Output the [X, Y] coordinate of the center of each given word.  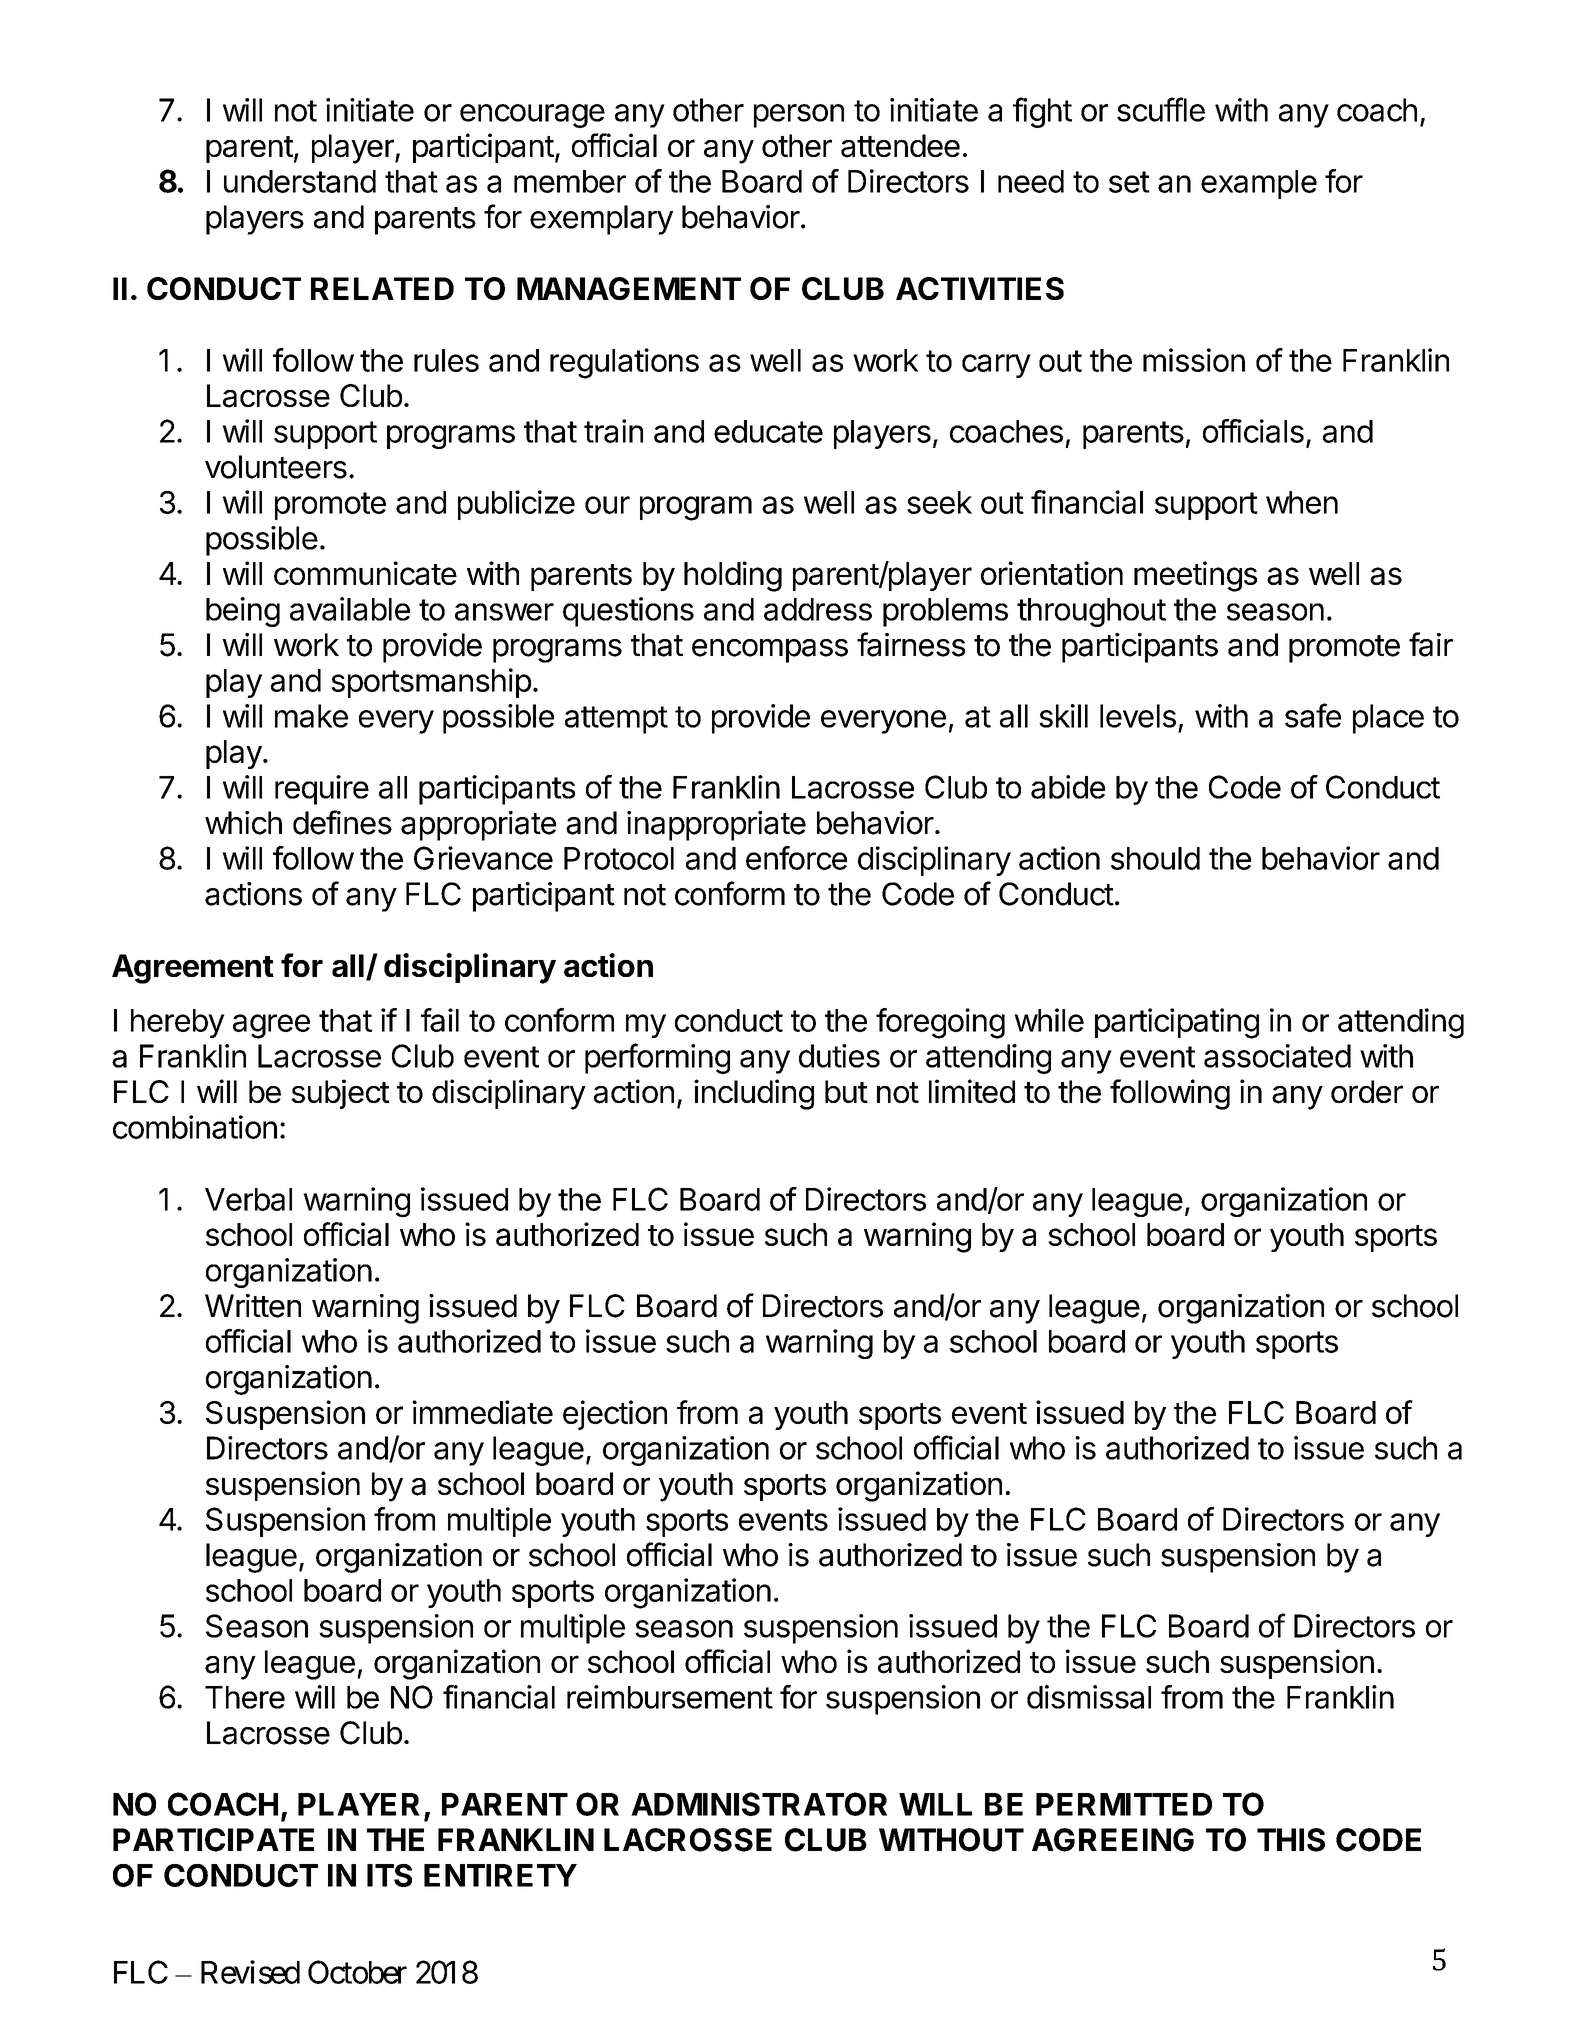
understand [300, 181]
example [1259, 184]
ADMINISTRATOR [759, 1804]
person [799, 116]
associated [1277, 1056]
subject [341, 1094]
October [357, 1972]
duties [839, 1056]
